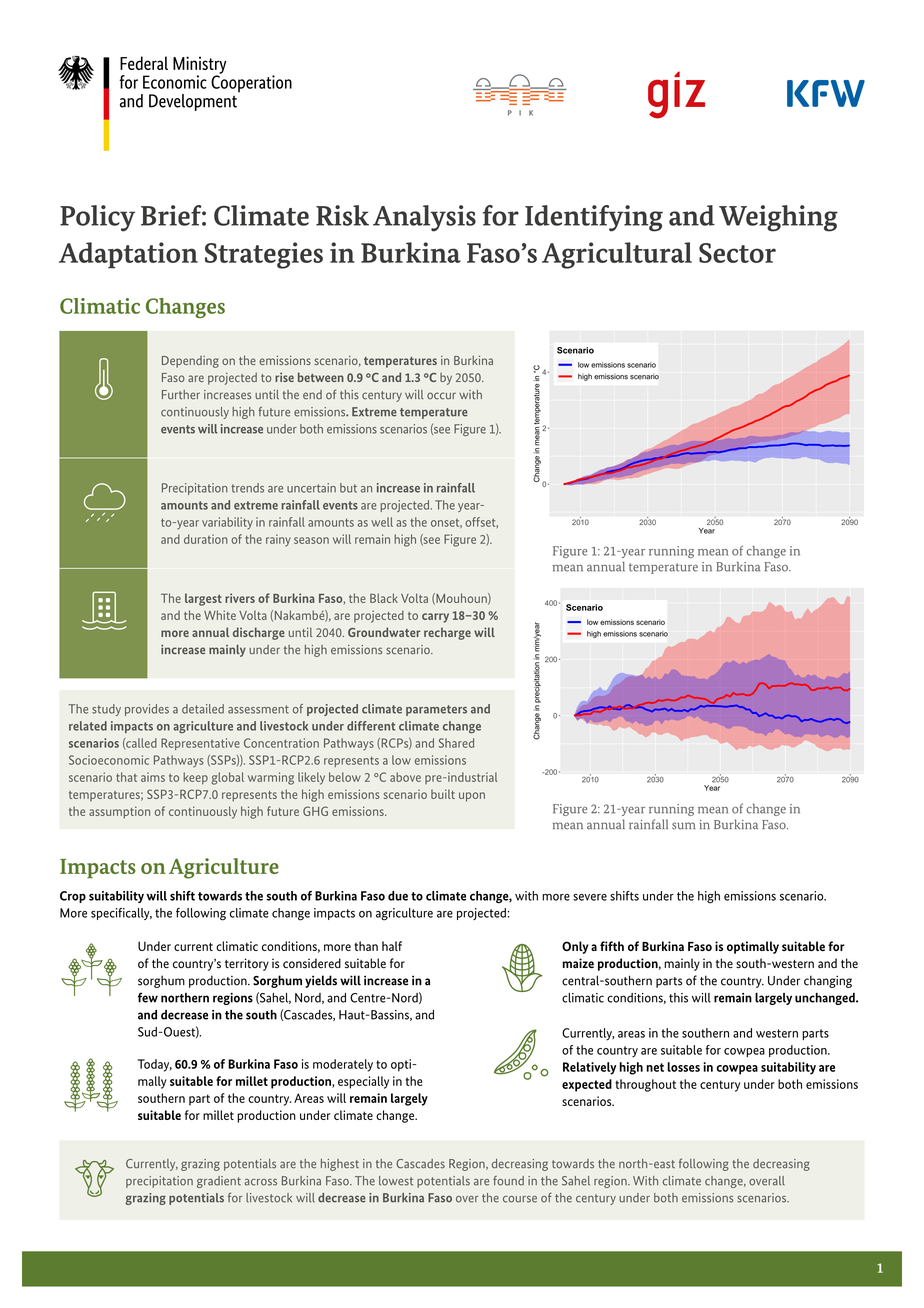  I want to click on gradient, so click(219, 1182).
